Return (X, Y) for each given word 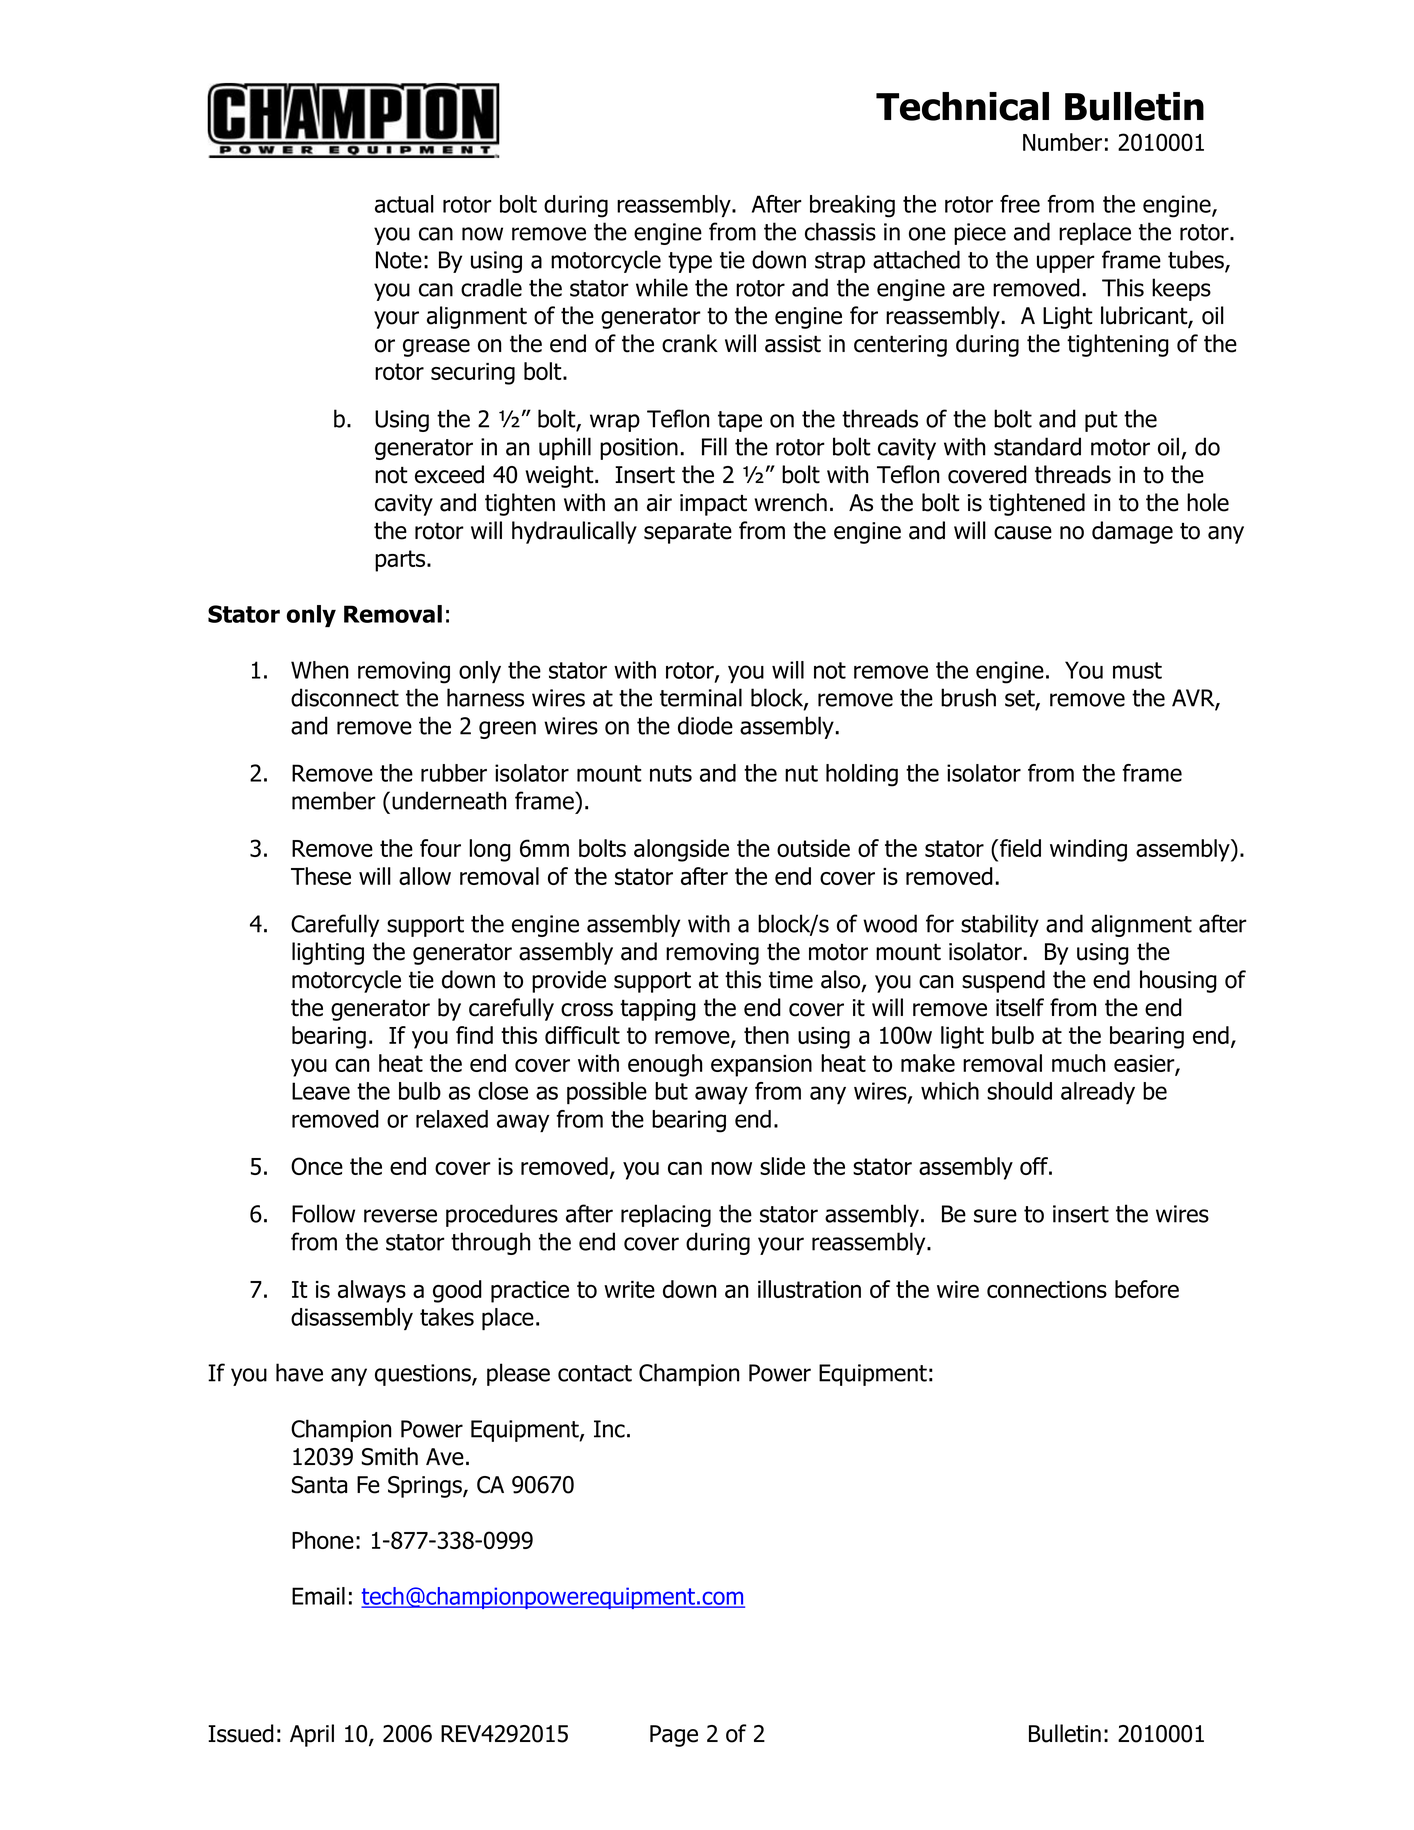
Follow (323, 1213)
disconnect (345, 697)
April (312, 1735)
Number (1062, 142)
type (690, 262)
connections (1047, 1289)
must (1137, 670)
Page (674, 1736)
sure (995, 1216)
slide (782, 1166)
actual (404, 204)
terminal (701, 697)
